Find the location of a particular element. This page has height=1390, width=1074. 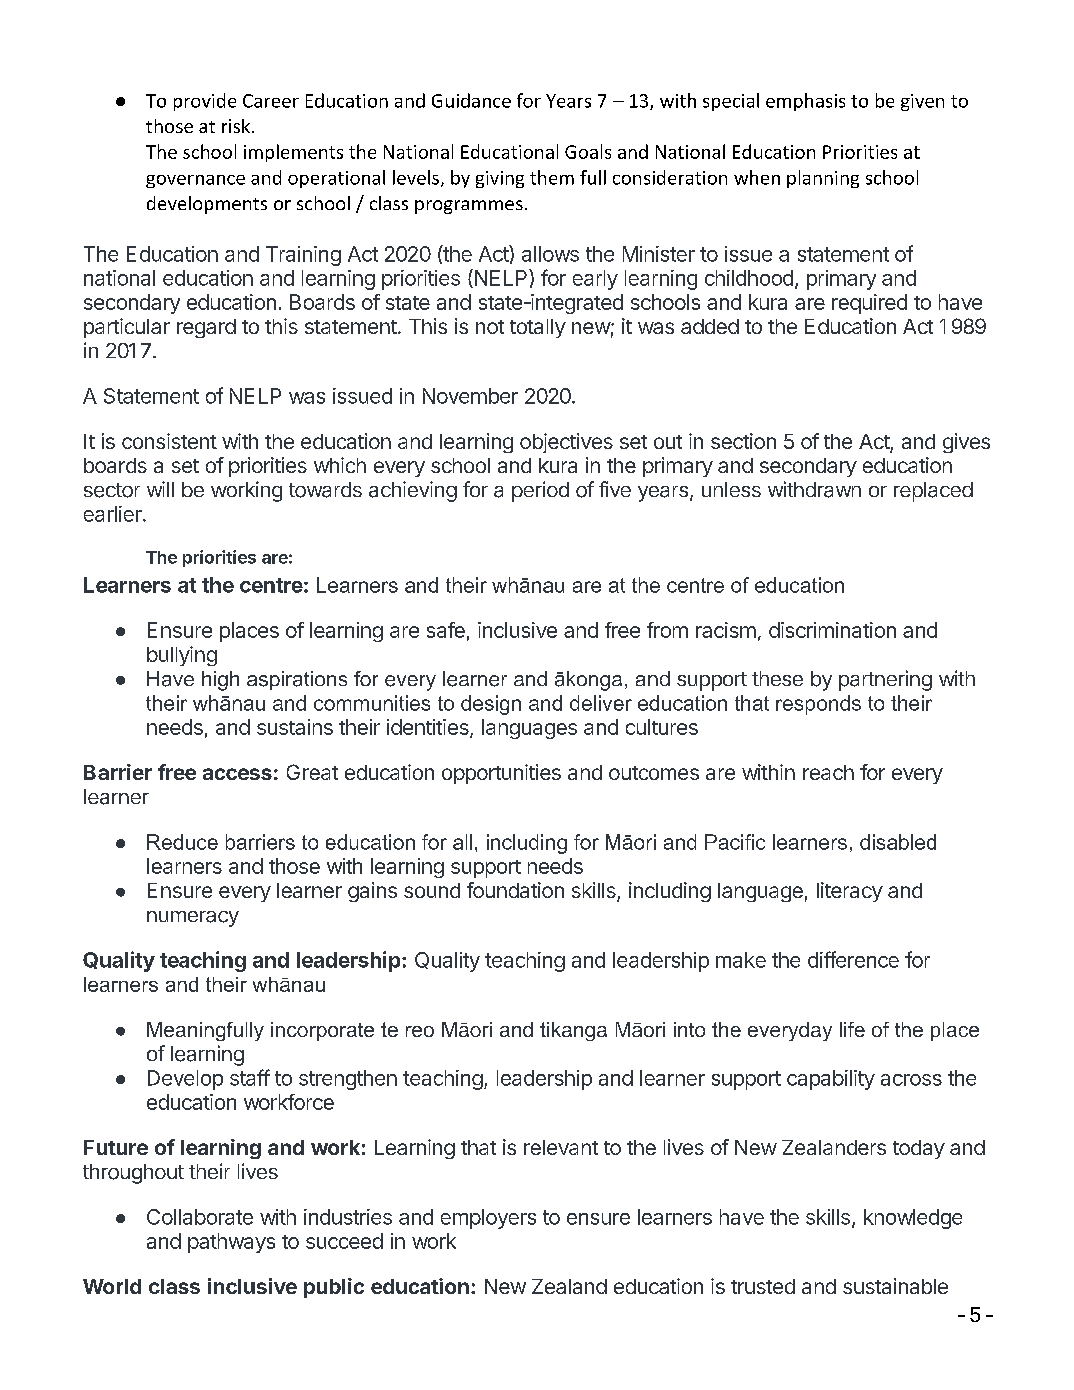

difference is located at coordinates (853, 959).
